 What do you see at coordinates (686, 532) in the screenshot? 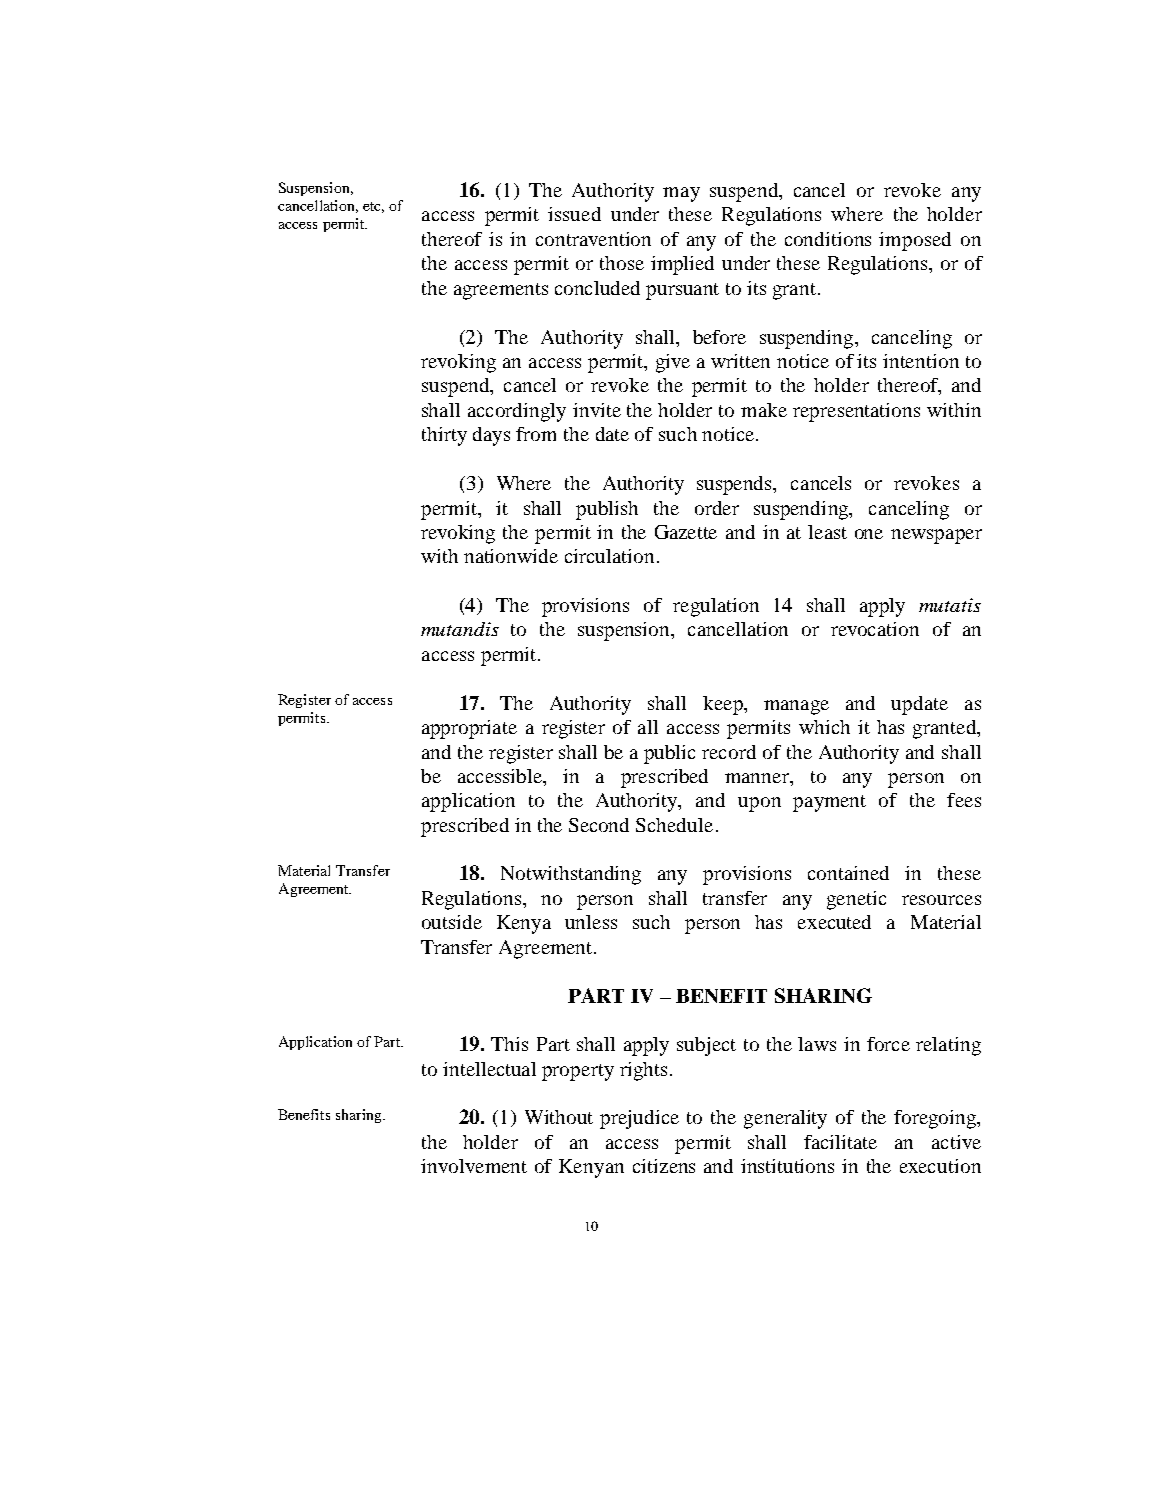
I see `Gazette` at bounding box center [686, 532].
